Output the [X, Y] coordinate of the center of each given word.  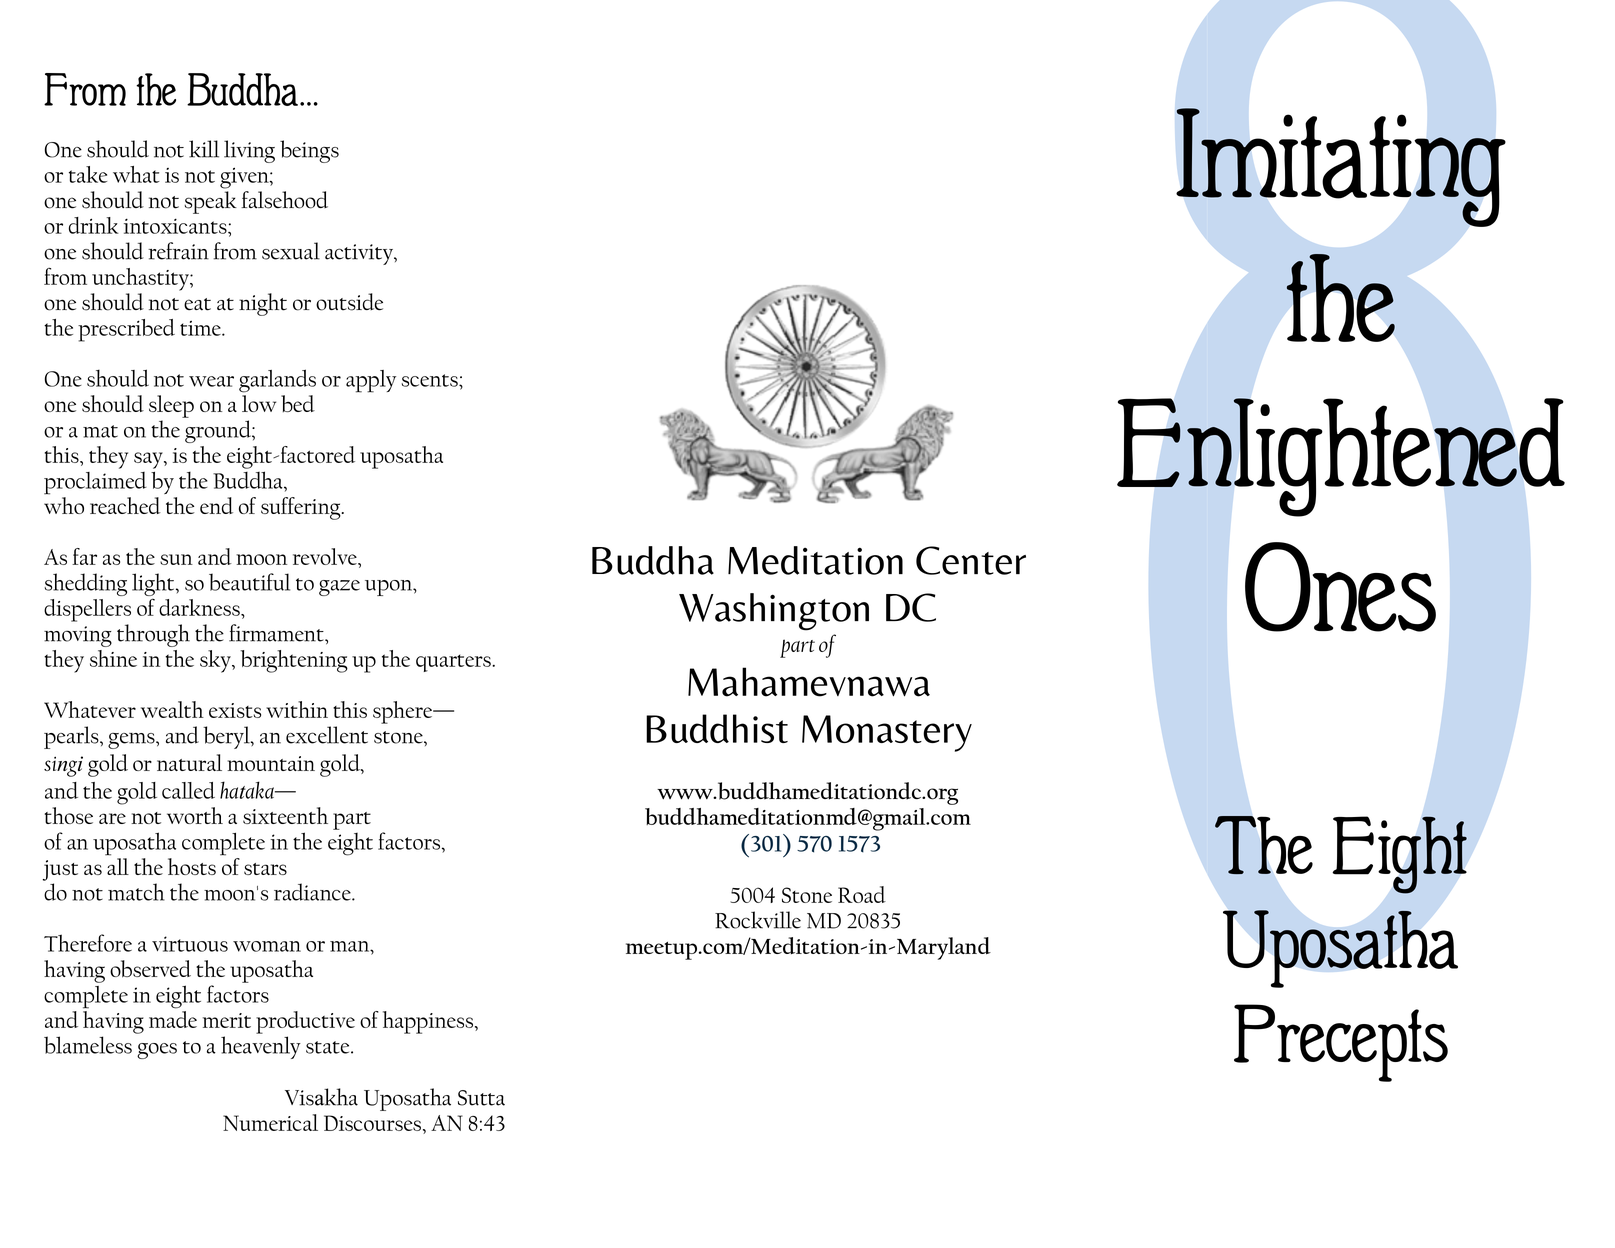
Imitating [1341, 167]
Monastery [887, 733]
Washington [774, 612]
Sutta [481, 1098]
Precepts [1341, 1043]
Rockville [758, 920]
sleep [171, 406]
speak [210, 202]
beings [309, 151]
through [153, 635]
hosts [192, 866]
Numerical [270, 1122]
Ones [1340, 587]
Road [862, 894]
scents [431, 380]
